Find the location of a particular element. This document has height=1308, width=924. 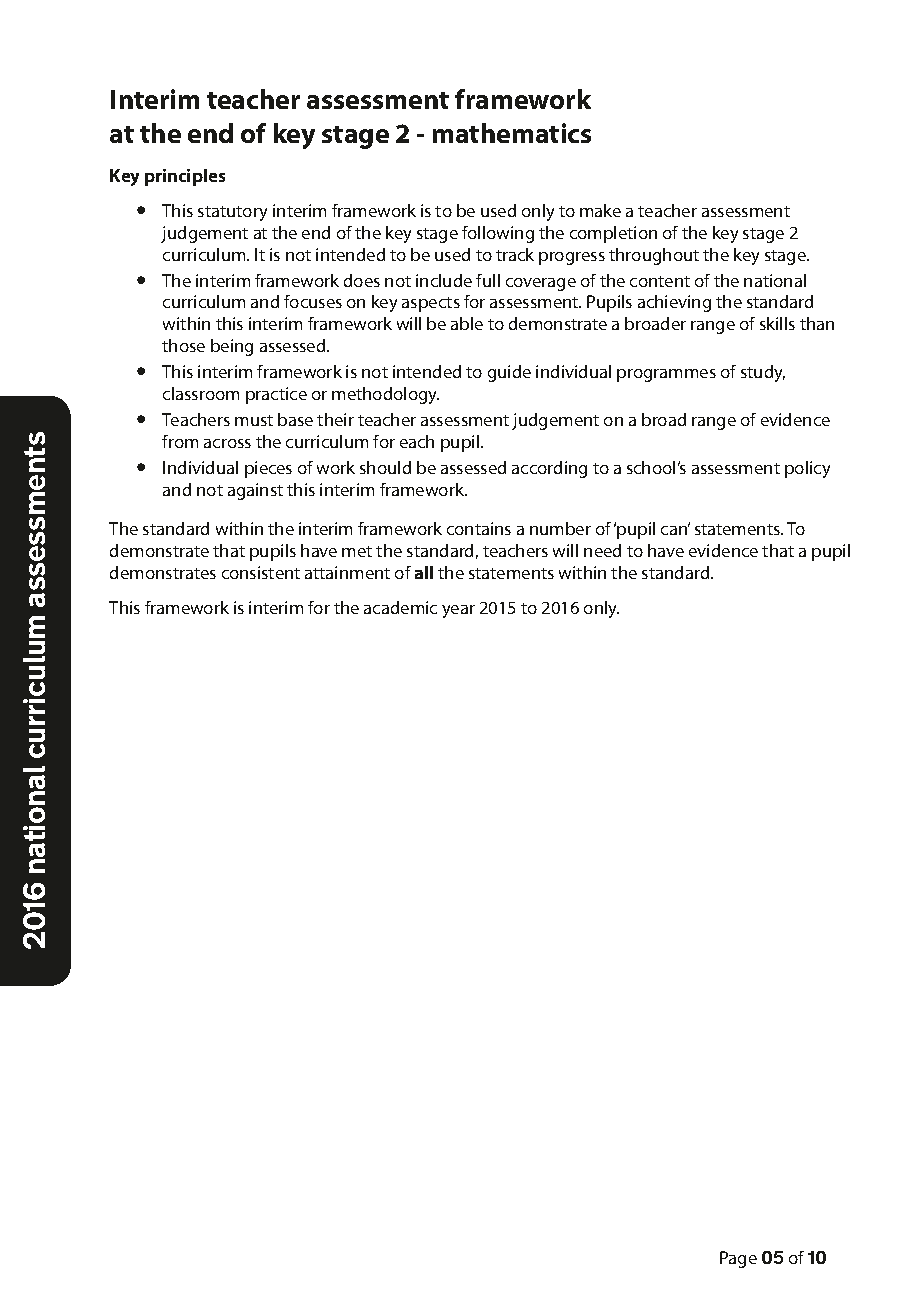

Page is located at coordinates (738, 1259).
